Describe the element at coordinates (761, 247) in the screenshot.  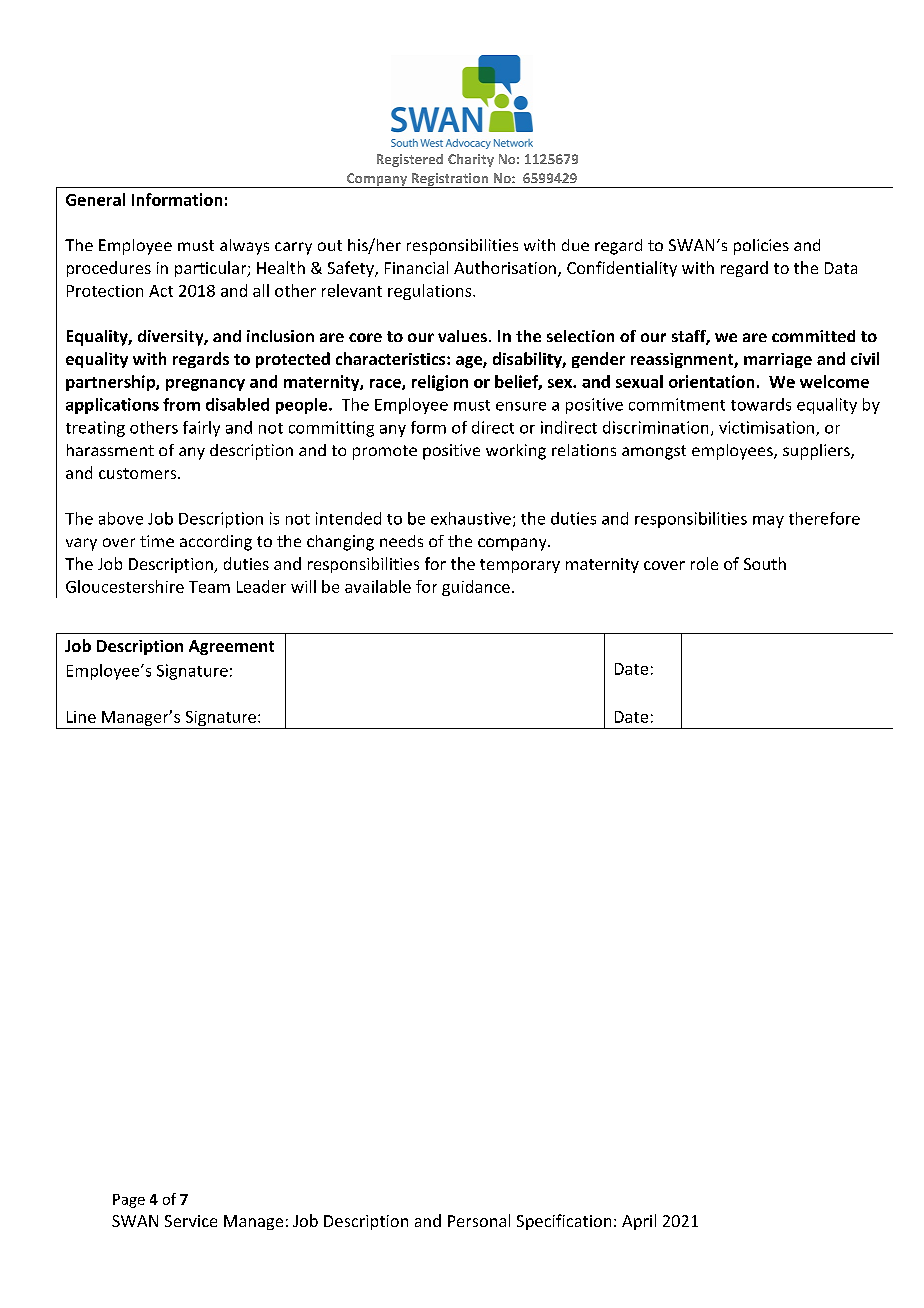
I see `policies` at that location.
